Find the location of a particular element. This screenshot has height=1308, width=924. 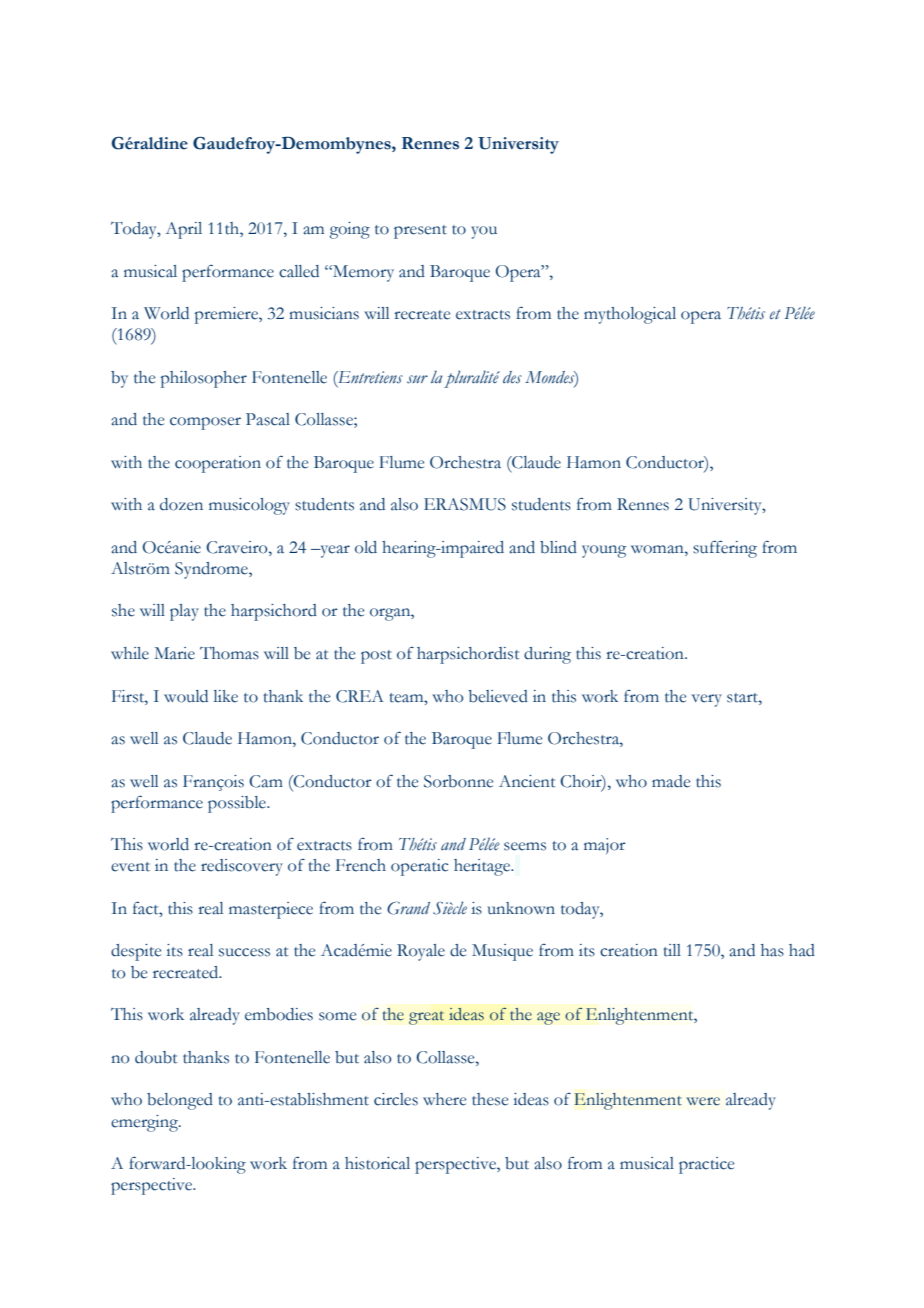

practice is located at coordinates (706, 1165).
